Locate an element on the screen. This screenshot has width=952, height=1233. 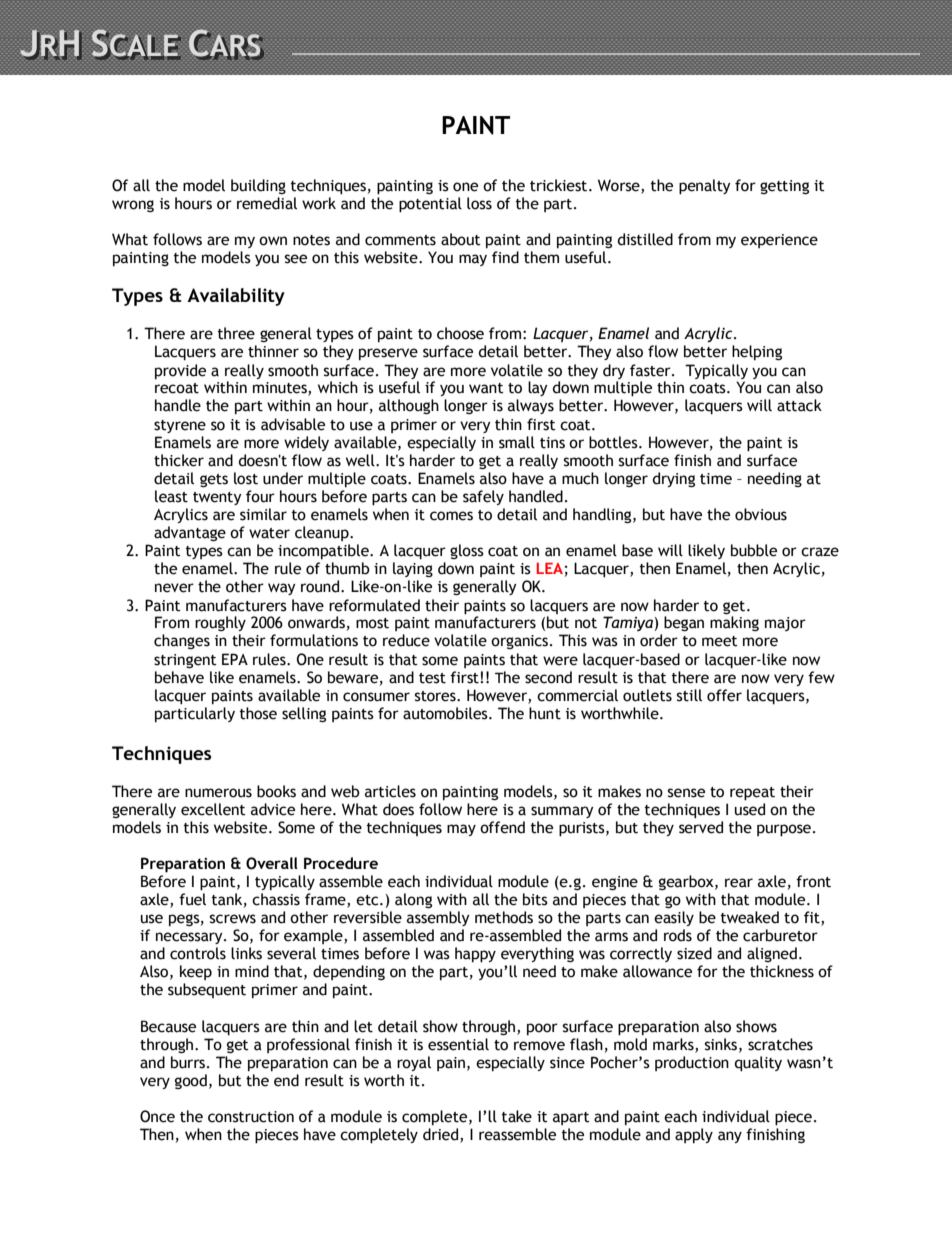
take is located at coordinates (517, 1116).
